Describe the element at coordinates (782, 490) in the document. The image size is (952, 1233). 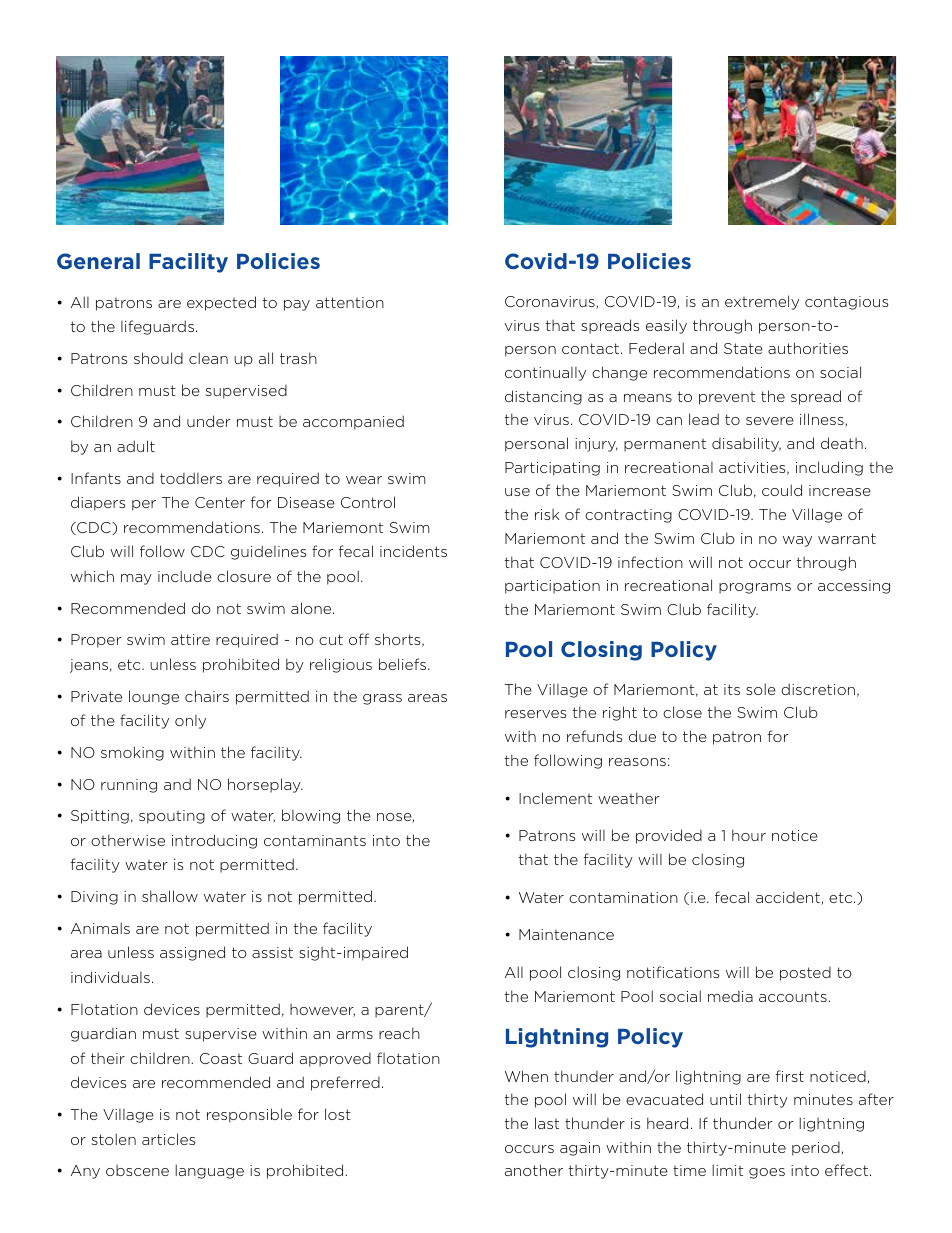
I see `could` at that location.
